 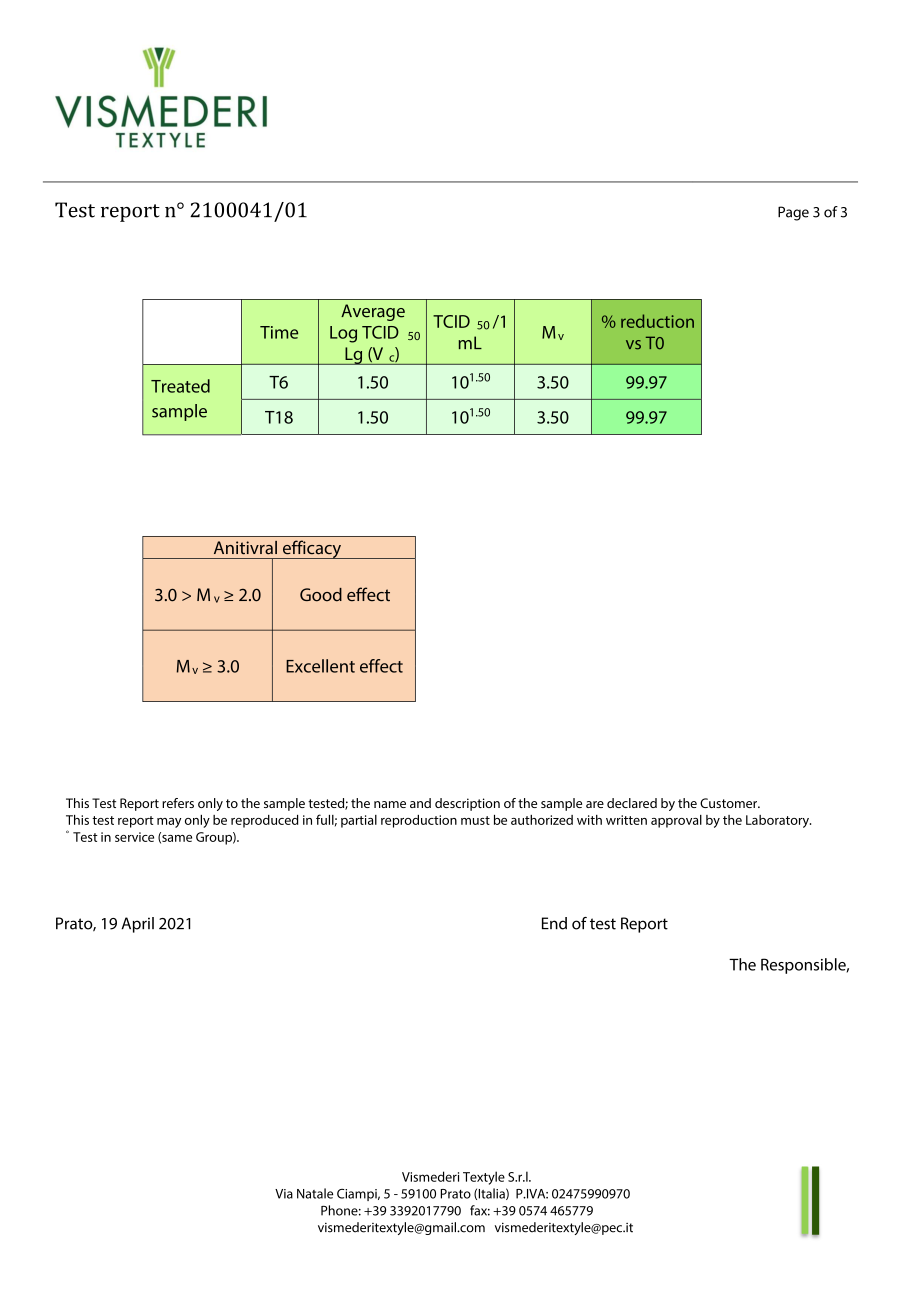 I want to click on Via, so click(x=284, y=1194).
